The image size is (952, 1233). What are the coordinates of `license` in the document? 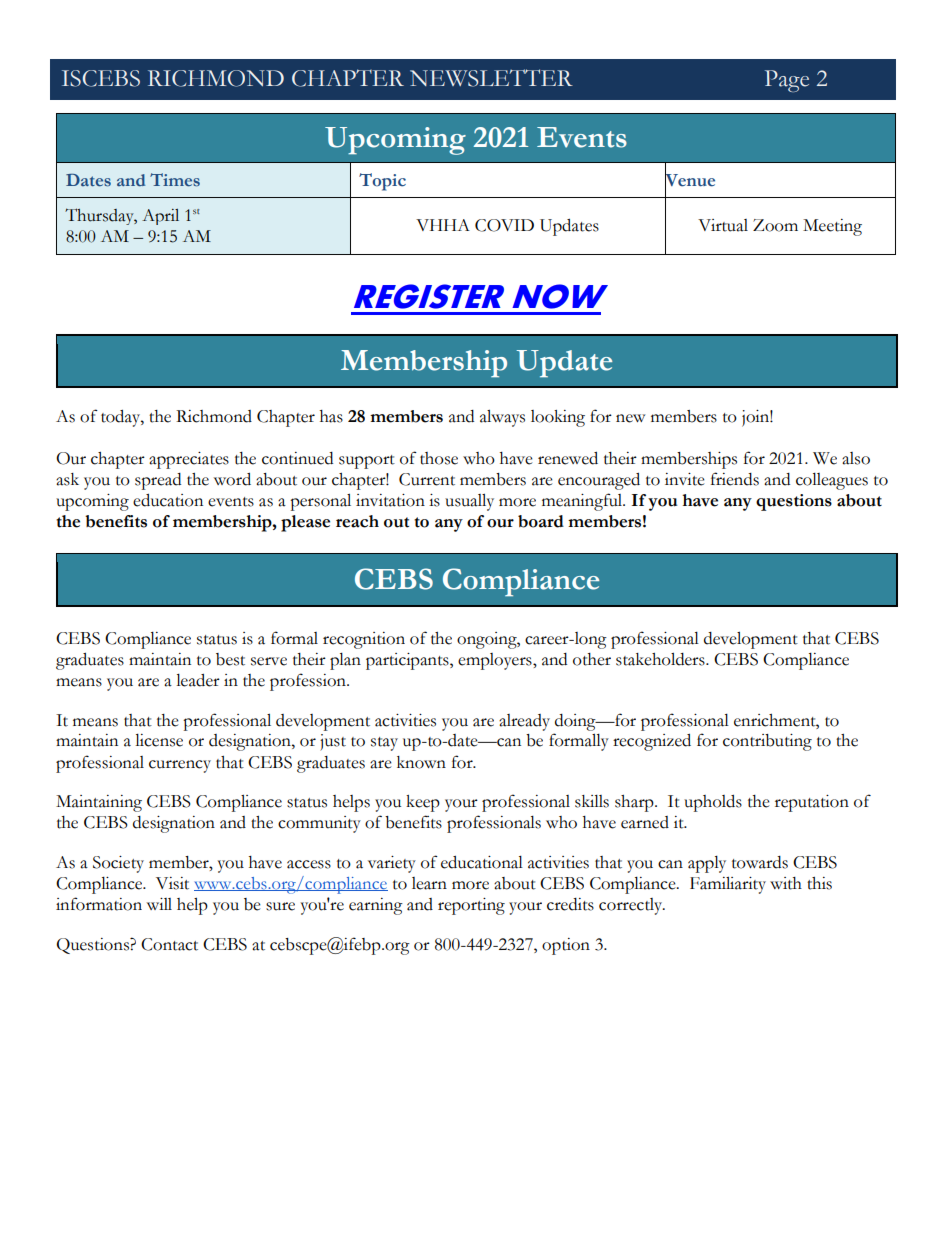 It's located at (159, 740).
